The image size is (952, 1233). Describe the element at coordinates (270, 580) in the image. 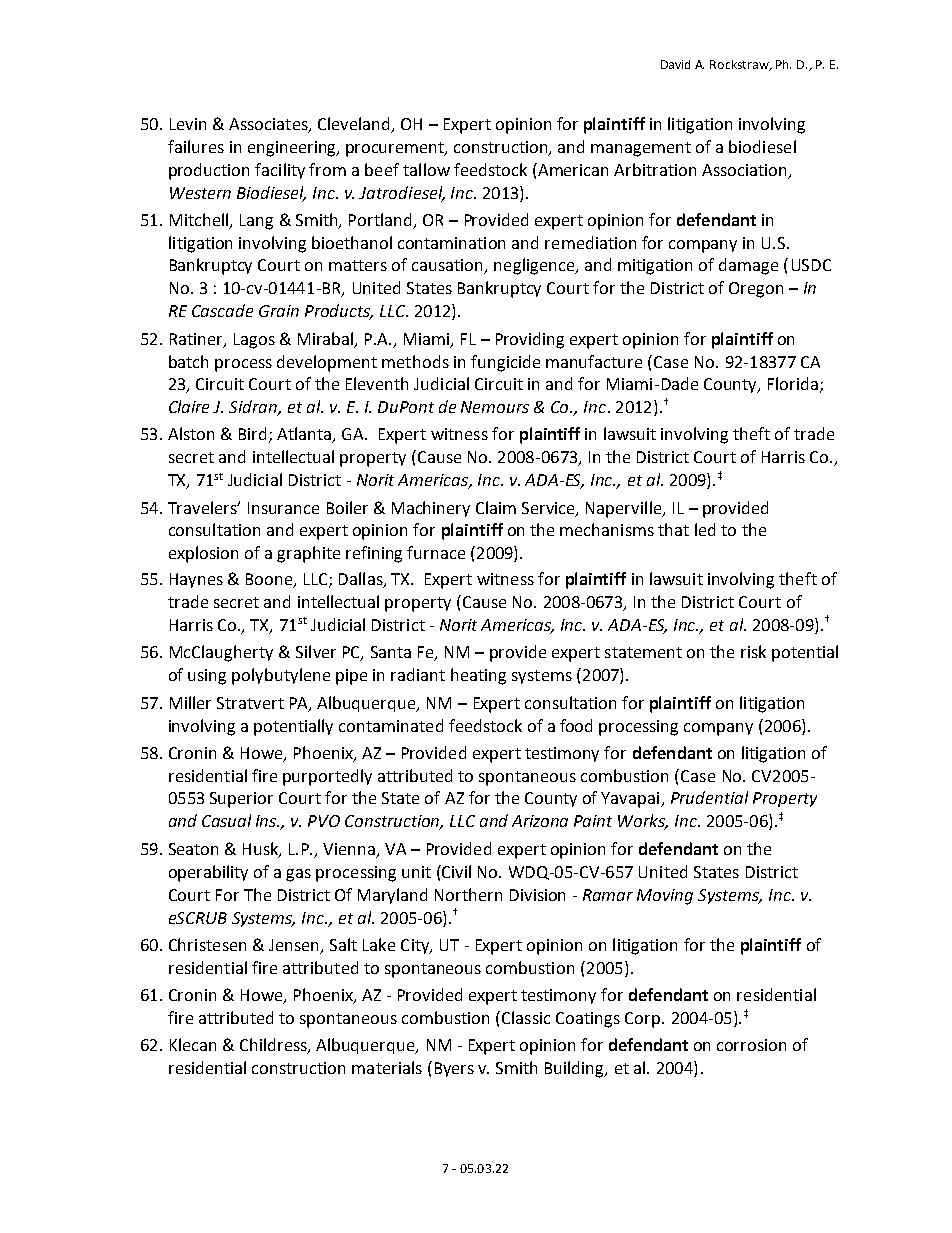

I see `Boone` at that location.
